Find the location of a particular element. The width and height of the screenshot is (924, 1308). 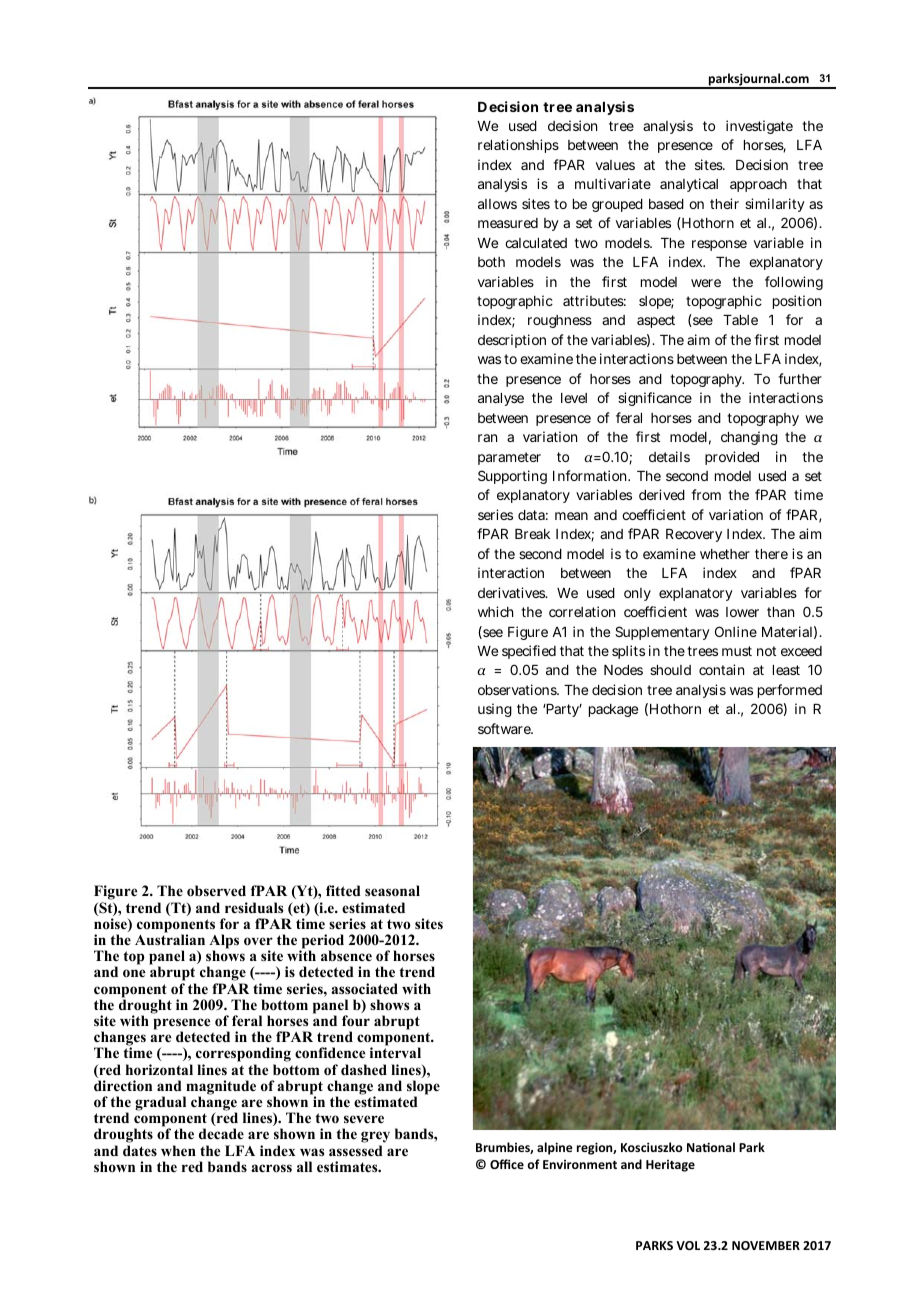

alpine is located at coordinates (555, 1148).
